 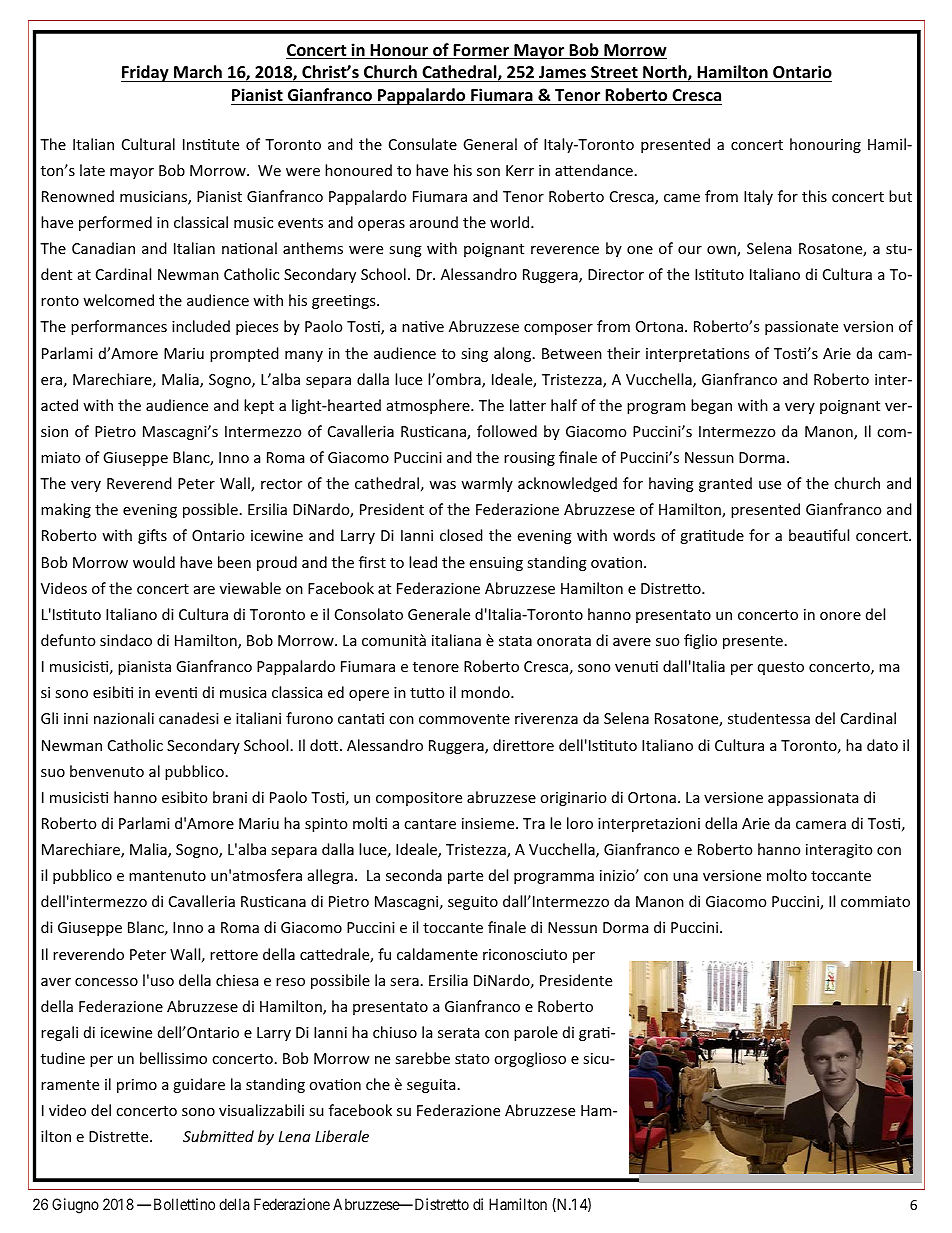 I want to click on included, so click(x=201, y=326).
